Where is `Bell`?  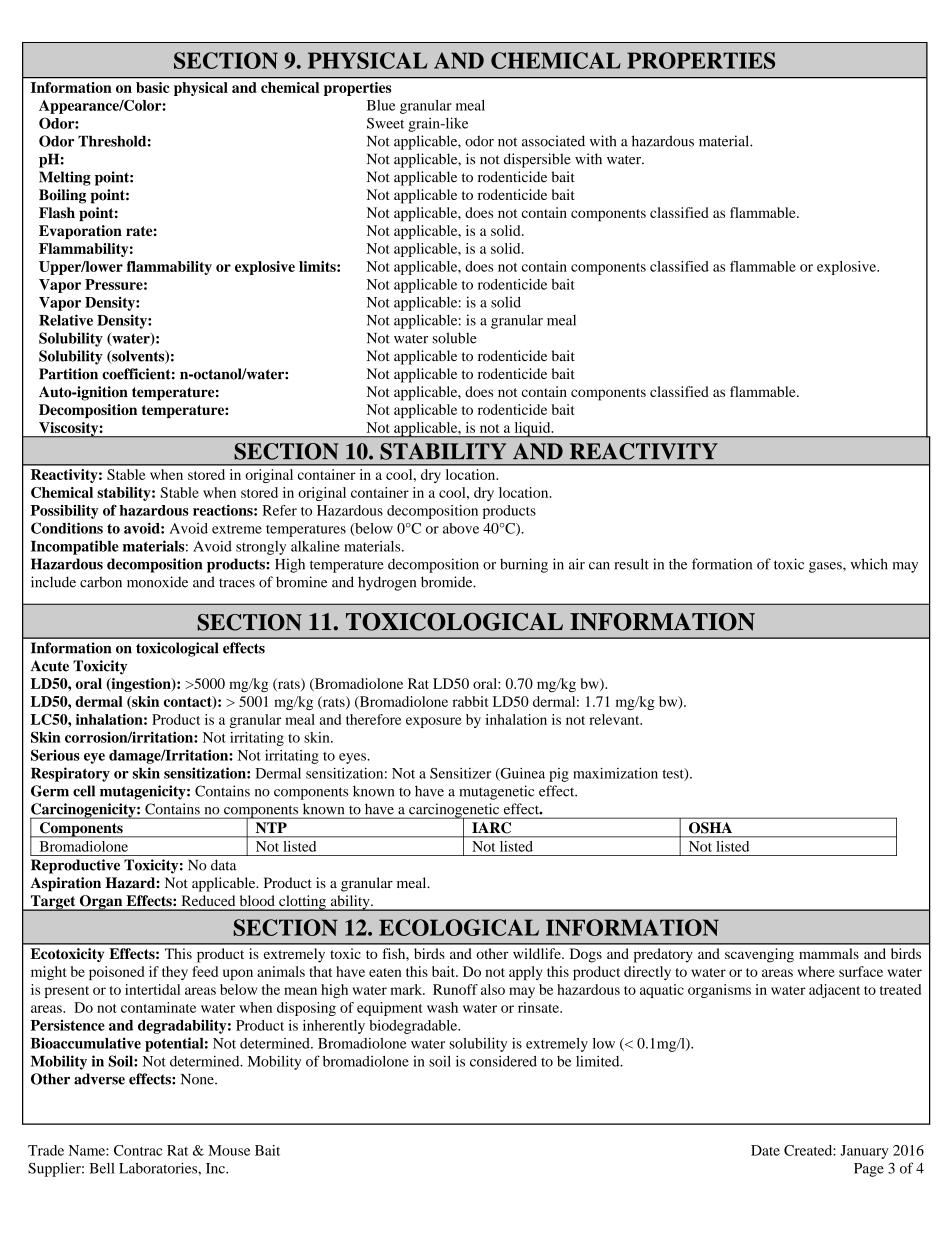
Bell is located at coordinates (102, 1168).
